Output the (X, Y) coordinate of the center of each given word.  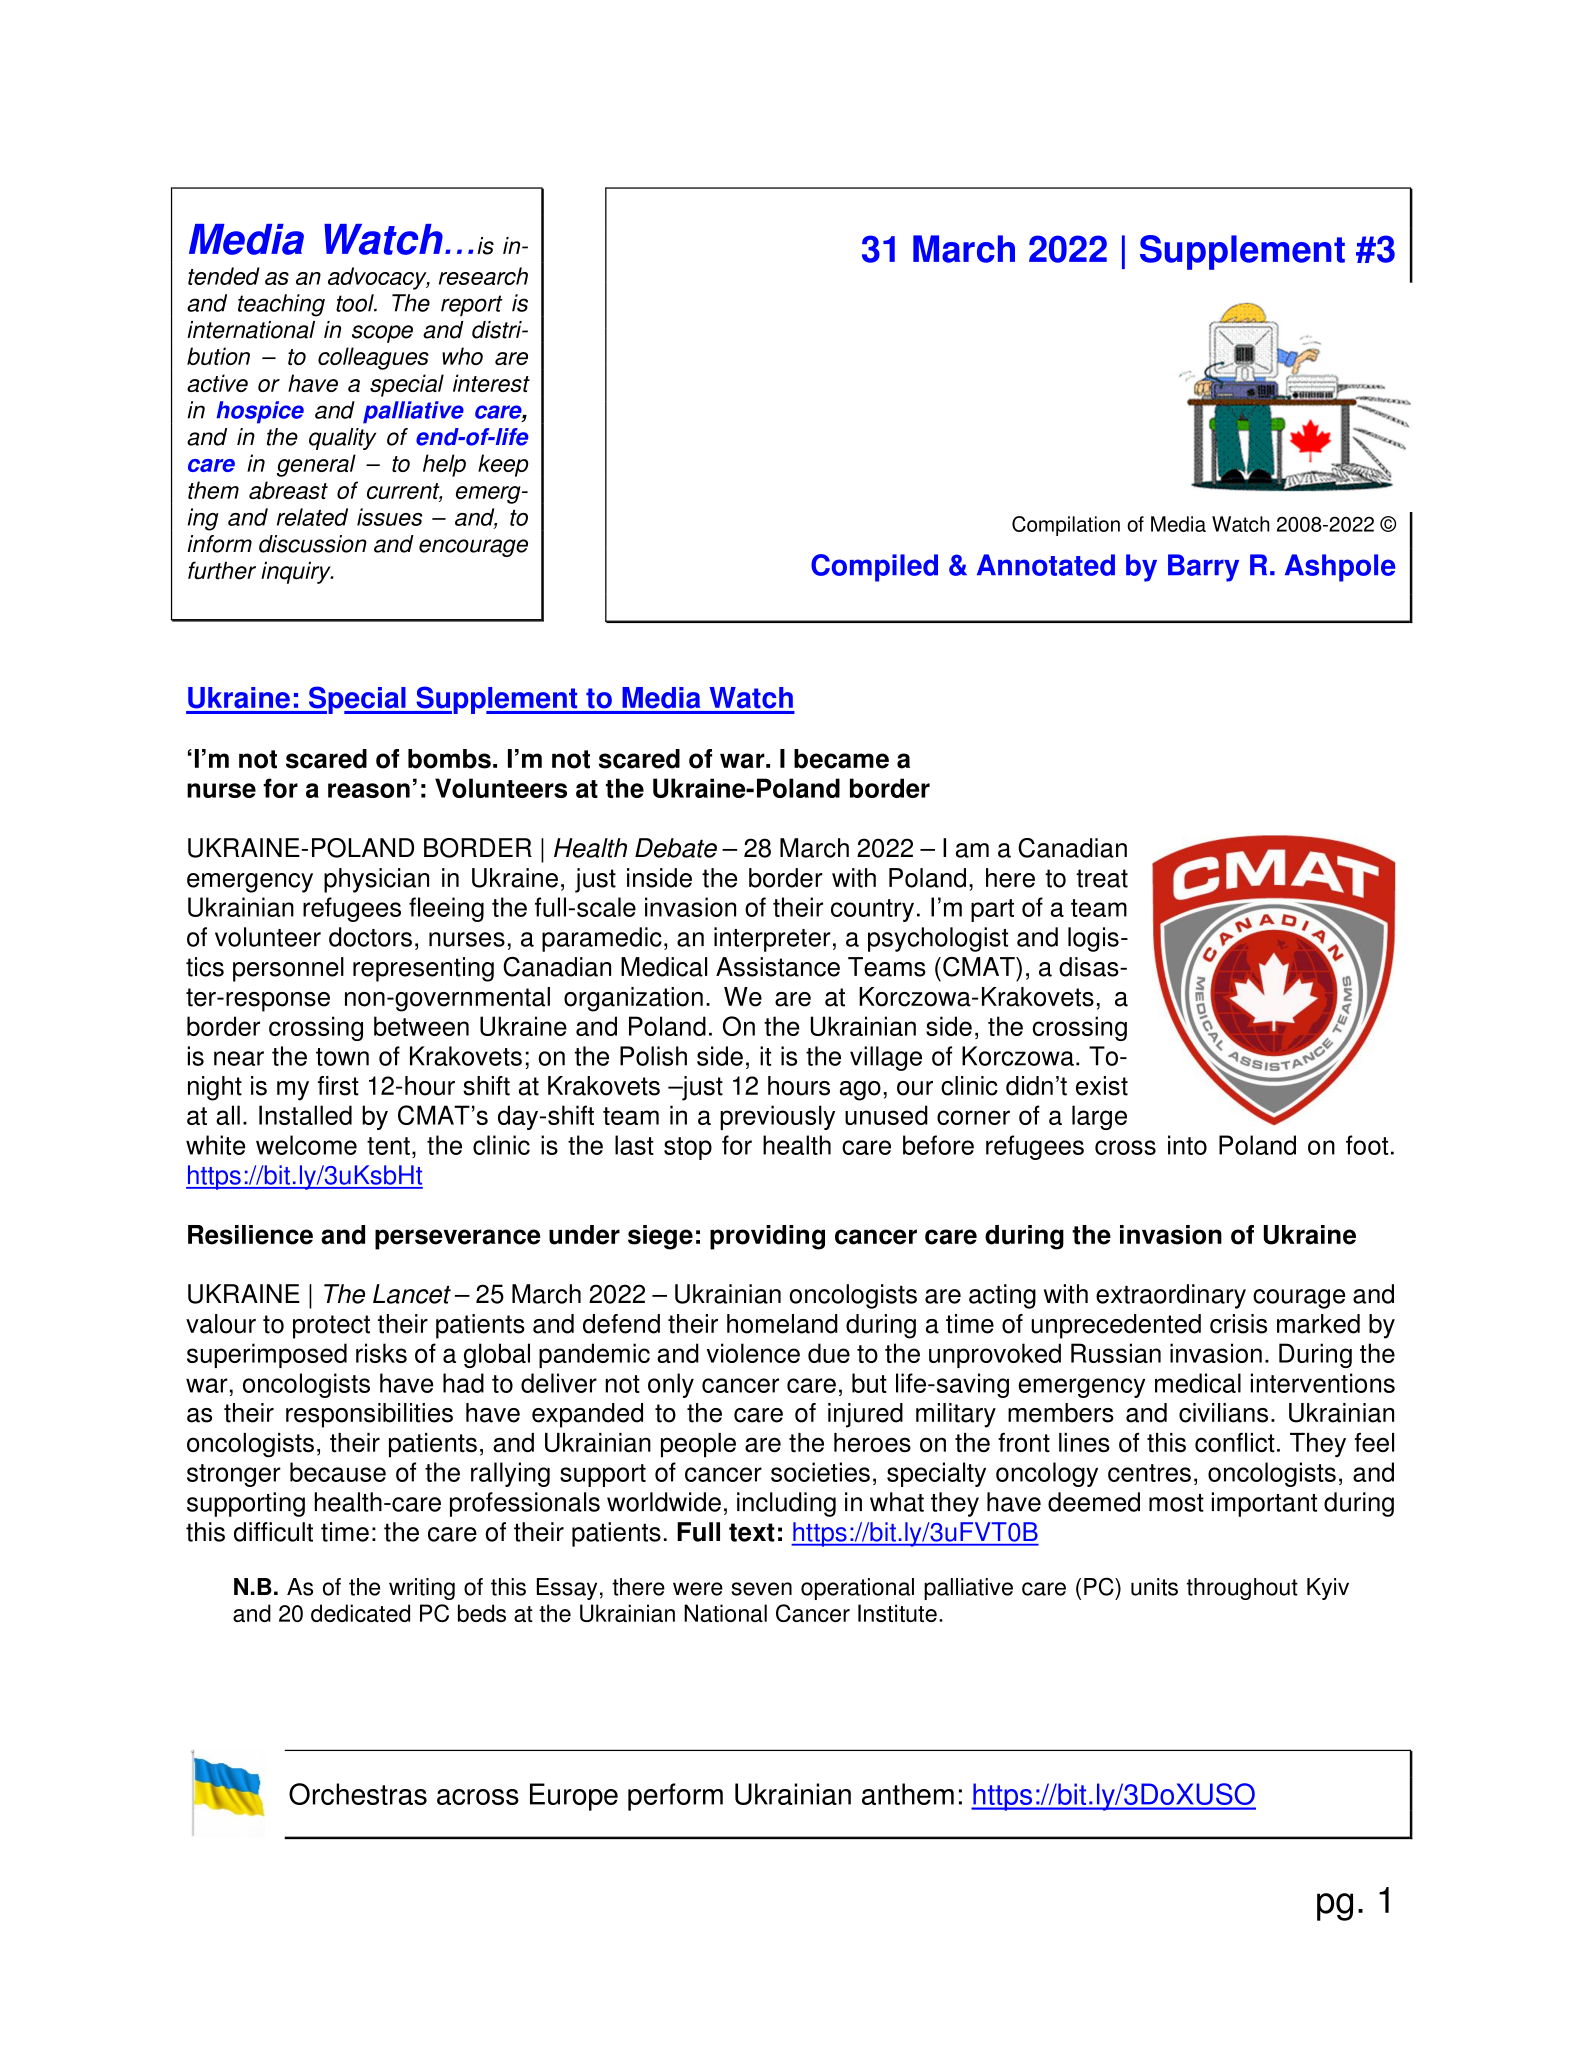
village (886, 1058)
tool (356, 303)
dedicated (360, 1613)
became (841, 759)
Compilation (1066, 526)
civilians (1223, 1413)
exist (1102, 1086)
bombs (449, 759)
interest (491, 383)
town (342, 1057)
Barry (1203, 568)
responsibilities (369, 1415)
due (829, 1353)
